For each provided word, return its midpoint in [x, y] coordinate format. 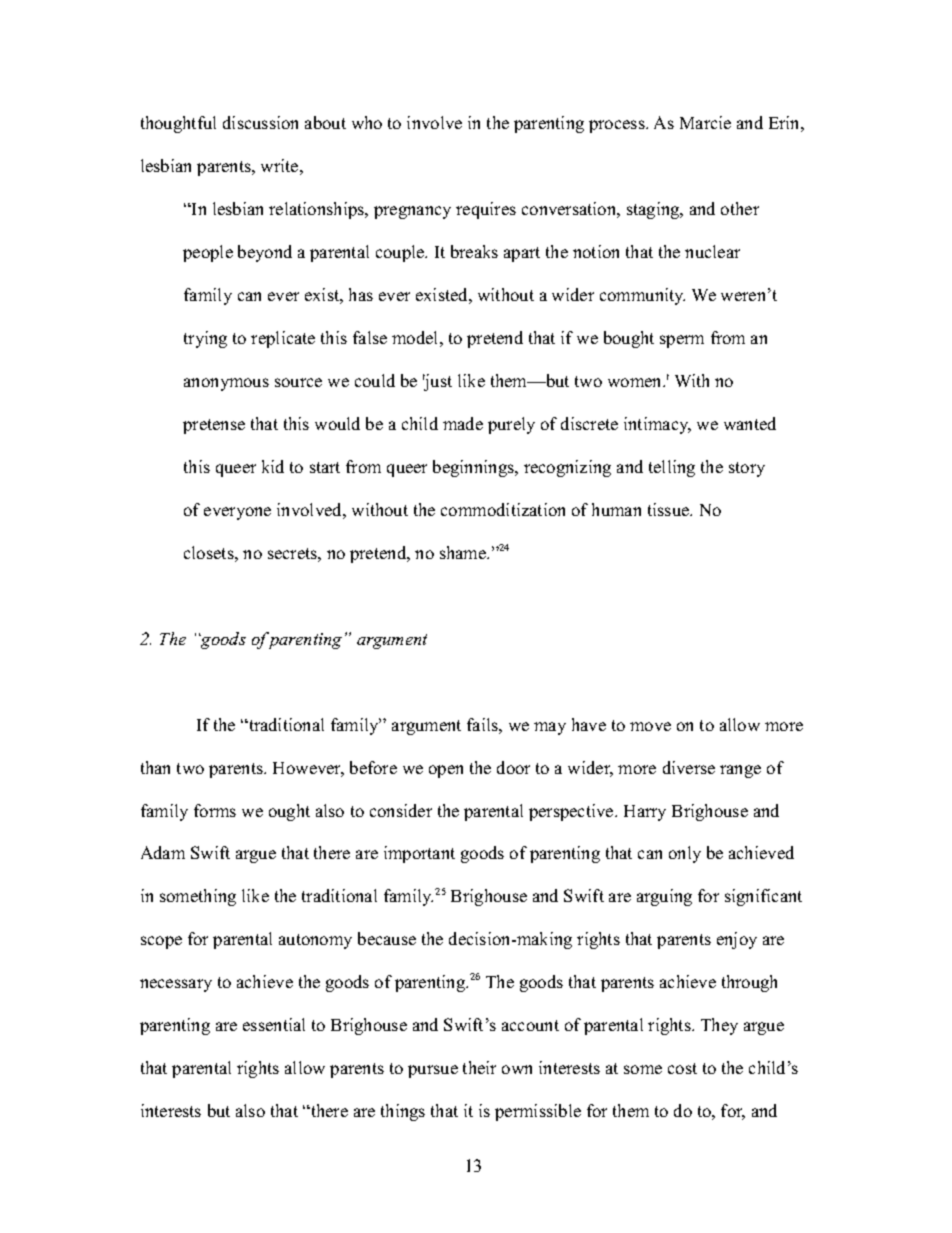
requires [486, 210]
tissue [670, 509]
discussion [260, 122]
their [479, 1067]
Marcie [705, 122]
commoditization [503, 509]
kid [273, 466]
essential [274, 1024]
